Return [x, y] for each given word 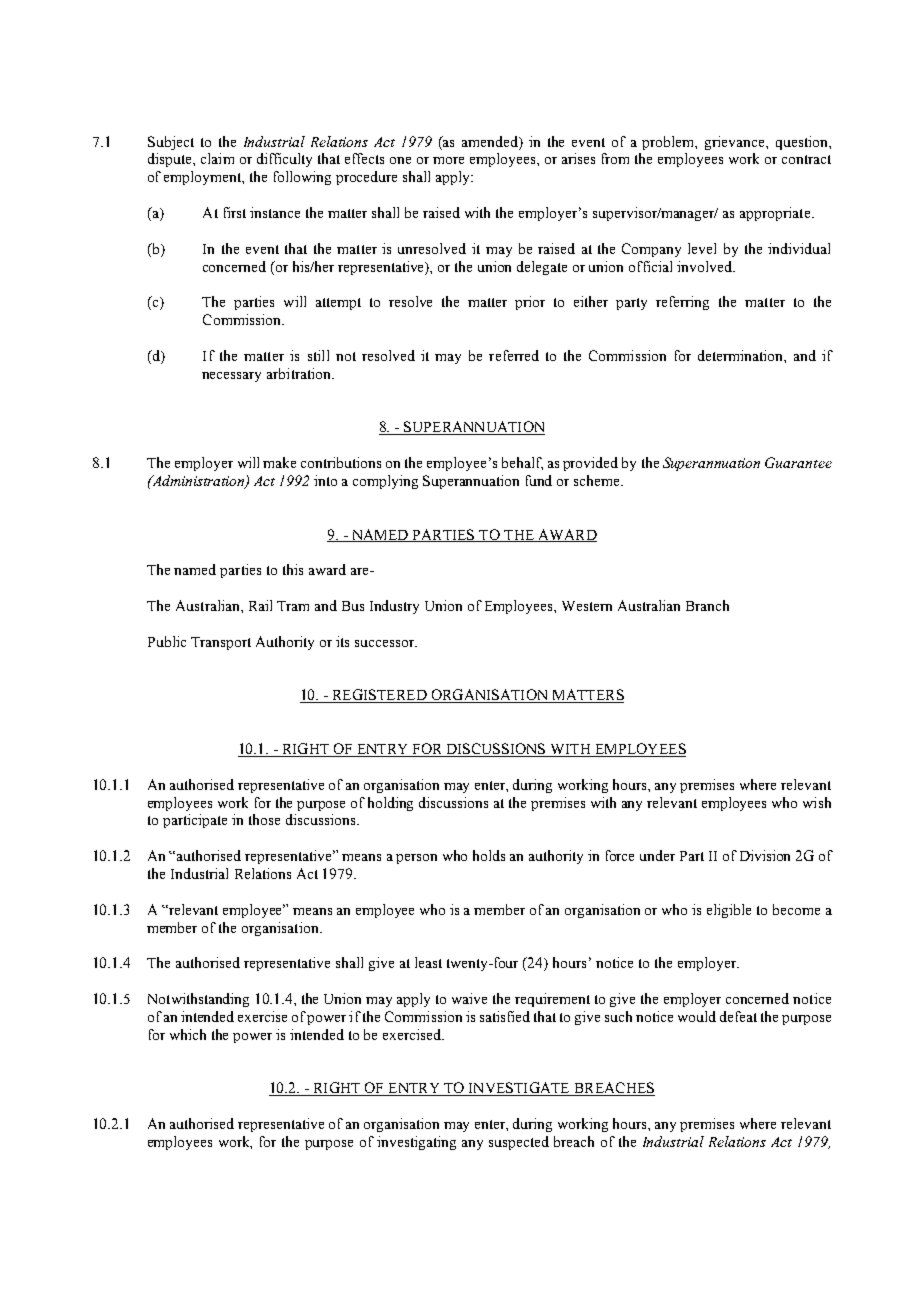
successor [386, 643]
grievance [736, 143]
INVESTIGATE [519, 1089]
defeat [738, 1016]
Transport [221, 643]
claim [217, 158]
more [448, 160]
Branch [707, 605]
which [188, 1034]
